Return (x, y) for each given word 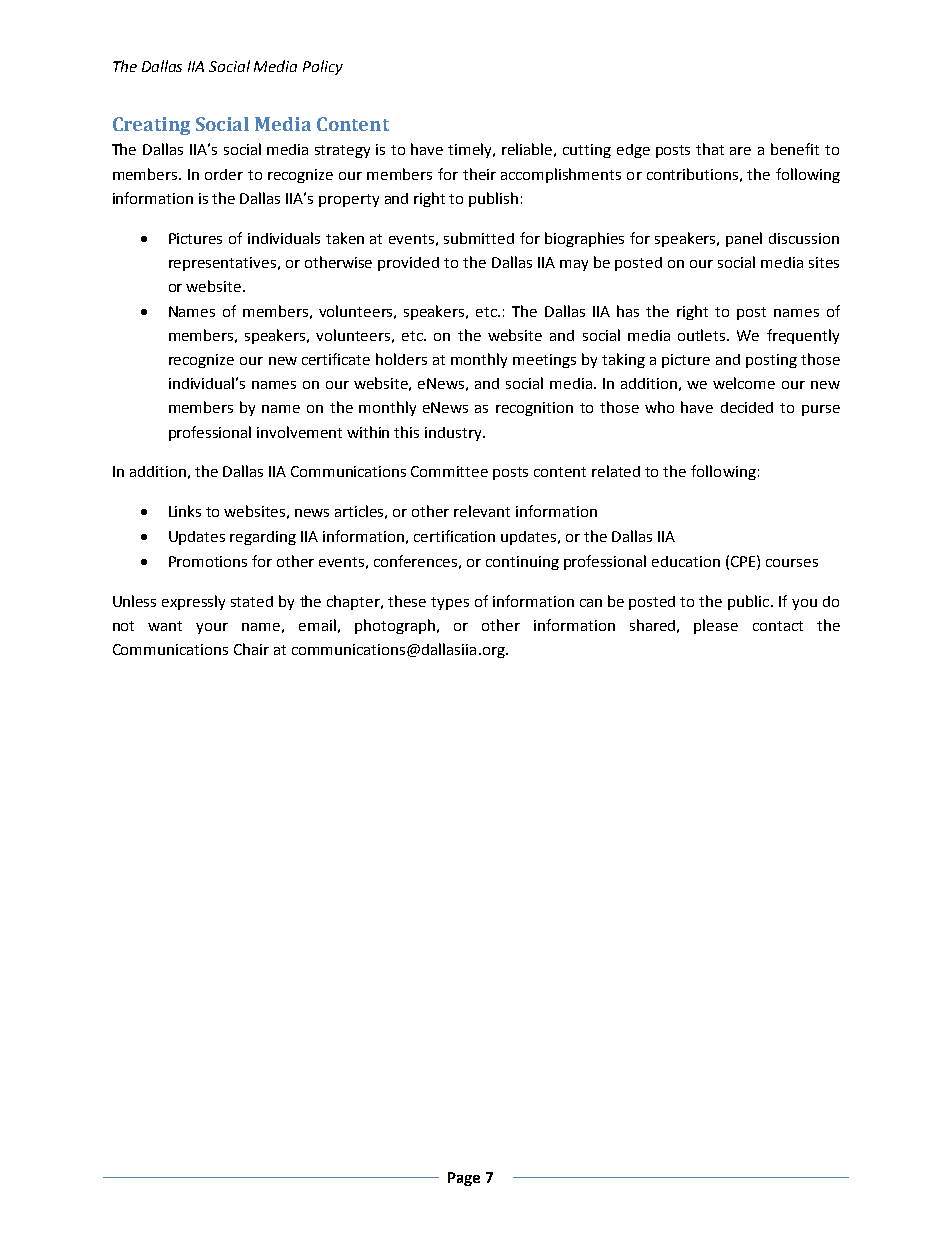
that (710, 149)
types (450, 603)
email (317, 625)
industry (454, 434)
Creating (151, 126)
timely (471, 150)
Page (464, 1179)
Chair (251, 649)
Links (185, 511)
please (716, 626)
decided (747, 407)
